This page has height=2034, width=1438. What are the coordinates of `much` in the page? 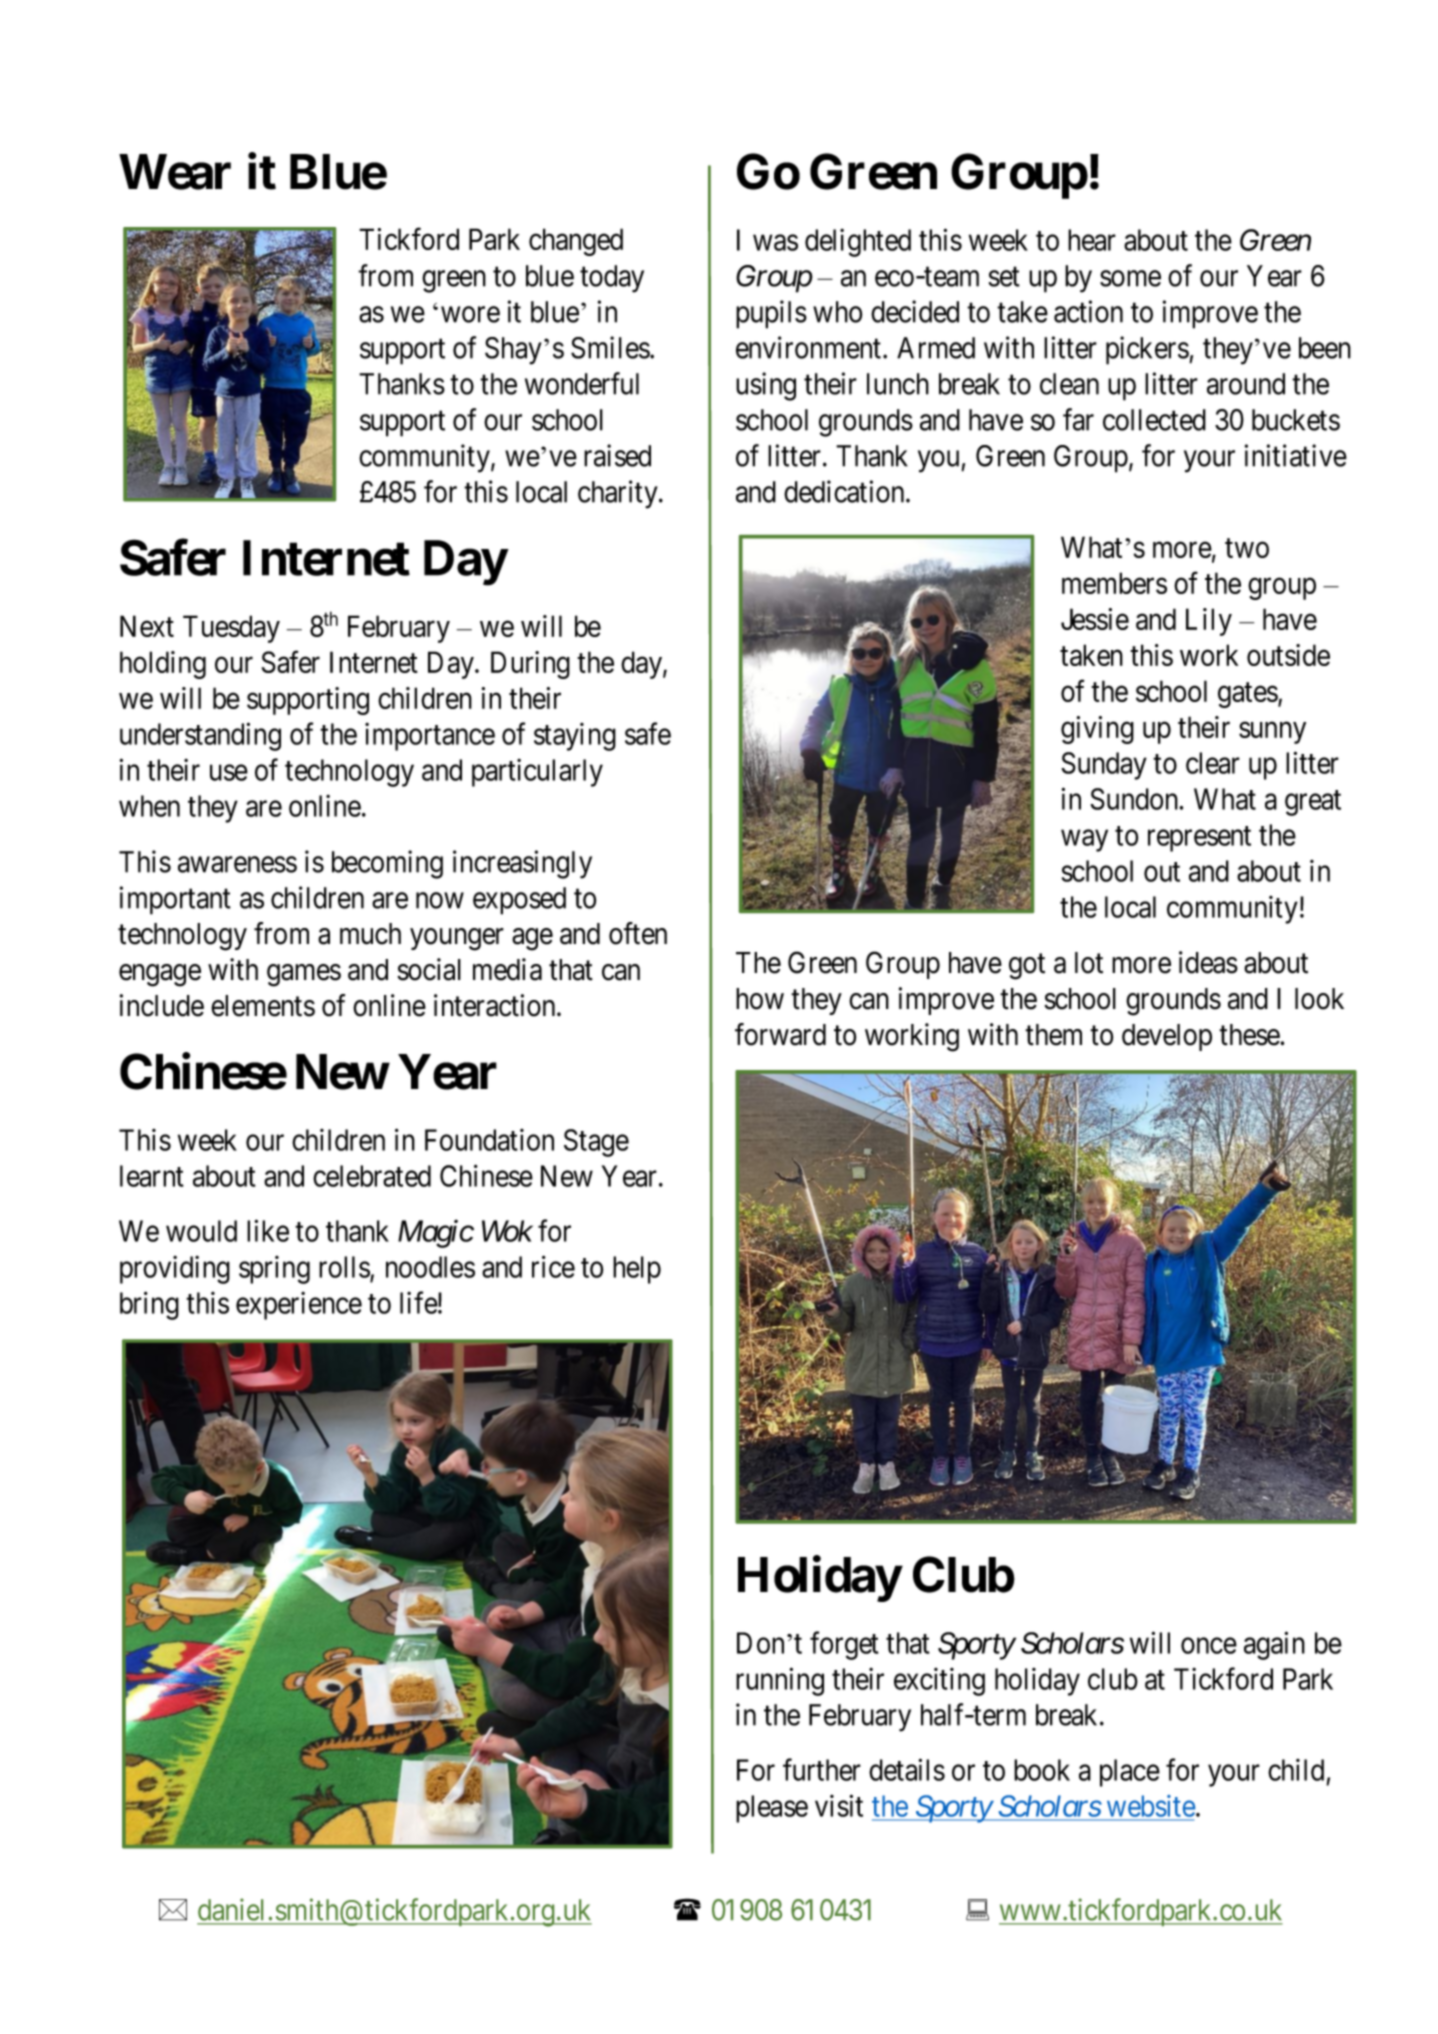 It's located at (370, 934).
